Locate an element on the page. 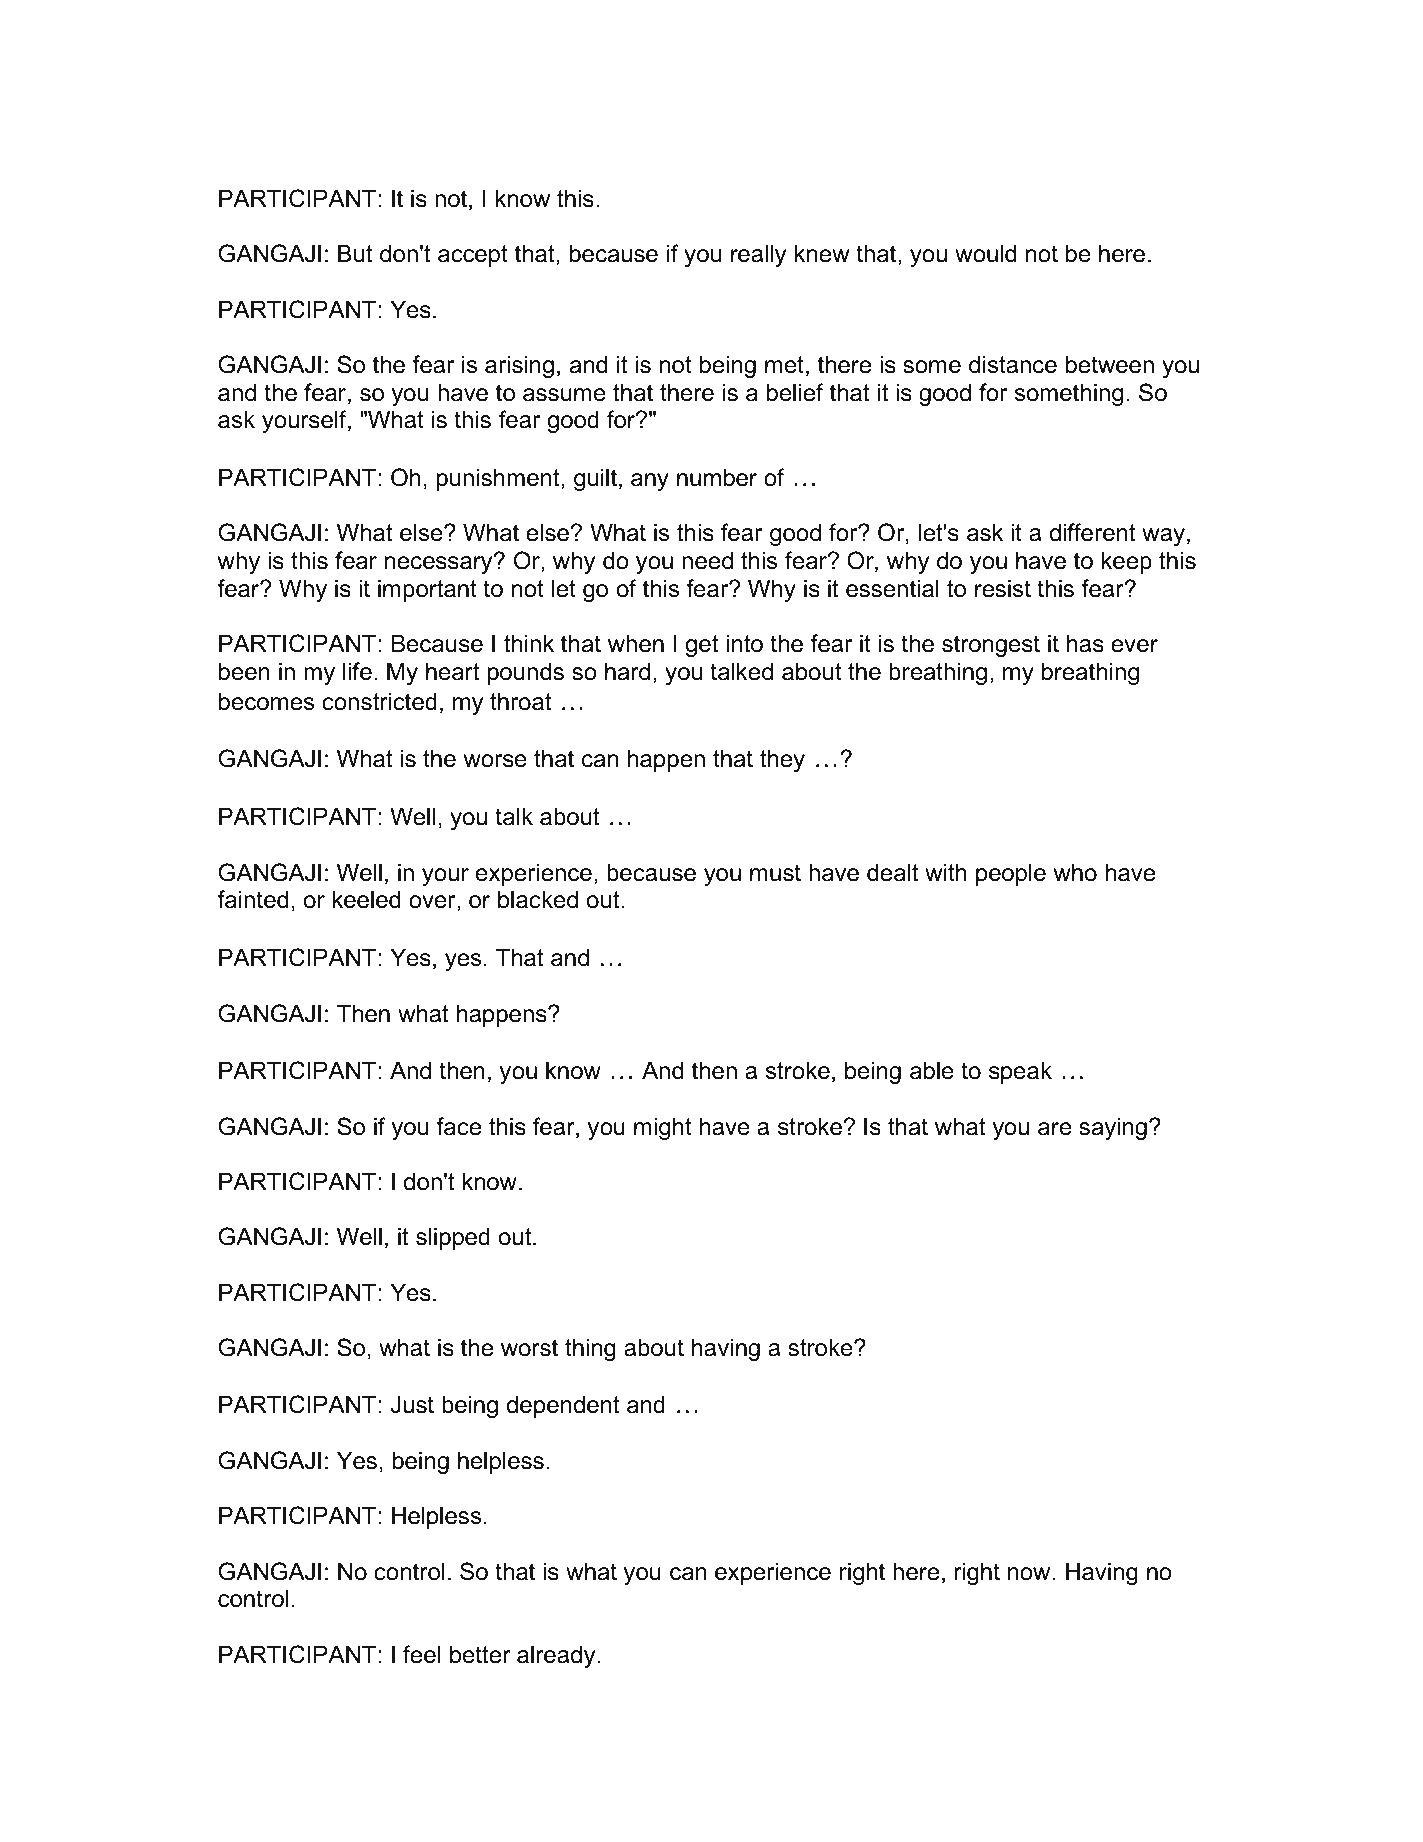  has is located at coordinates (1085, 643).
